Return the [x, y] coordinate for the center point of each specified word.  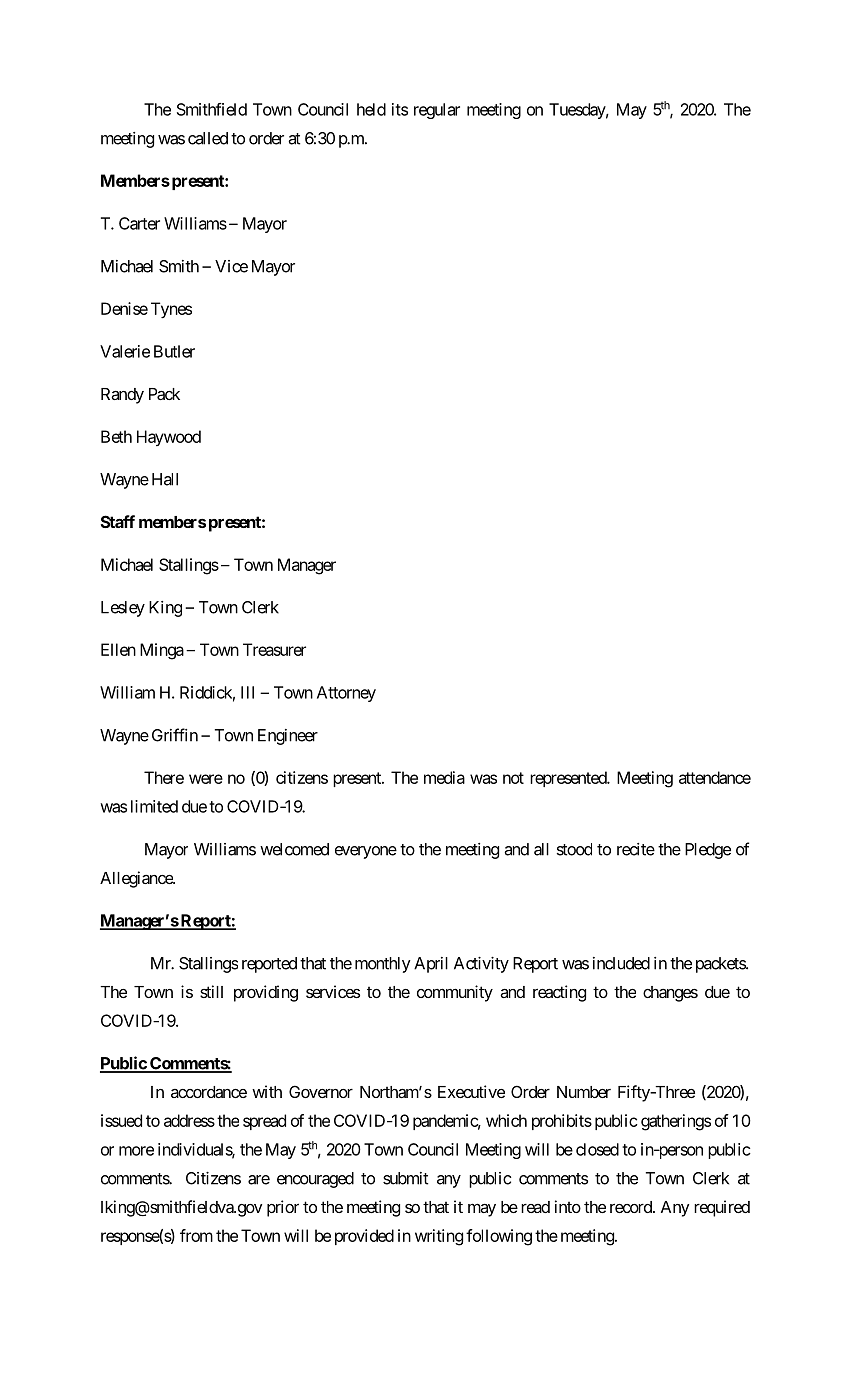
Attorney [346, 694]
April [431, 965]
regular [437, 111]
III [247, 692]
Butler [174, 351]
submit [405, 1178]
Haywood [169, 438]
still [211, 991]
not [513, 778]
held [371, 109]
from [196, 1235]
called [208, 138]
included [621, 963]
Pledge [708, 851]
